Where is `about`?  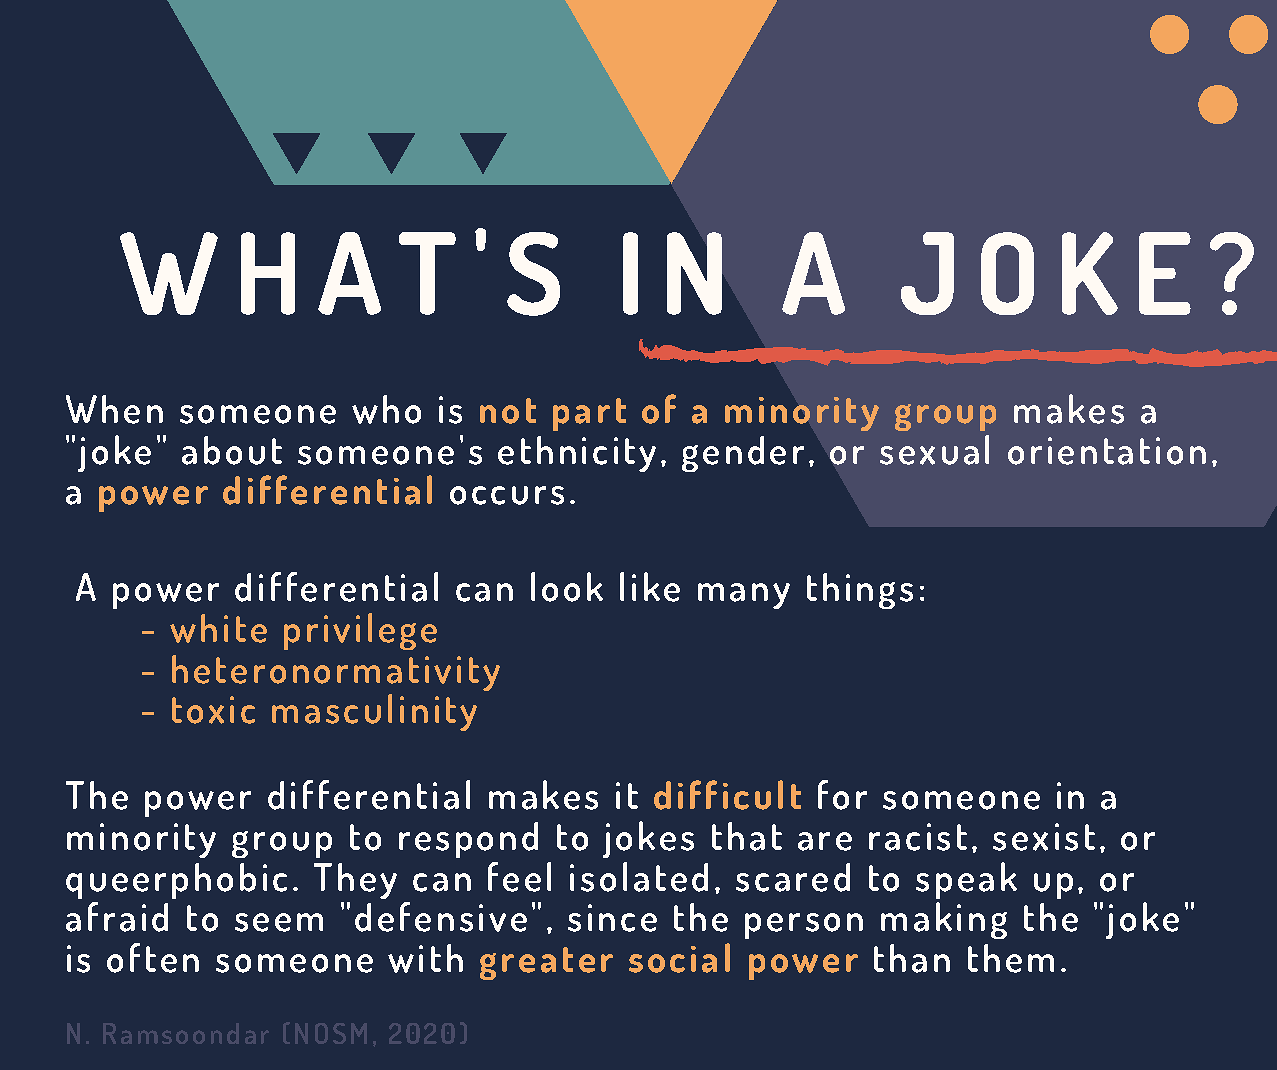
about is located at coordinates (232, 450).
